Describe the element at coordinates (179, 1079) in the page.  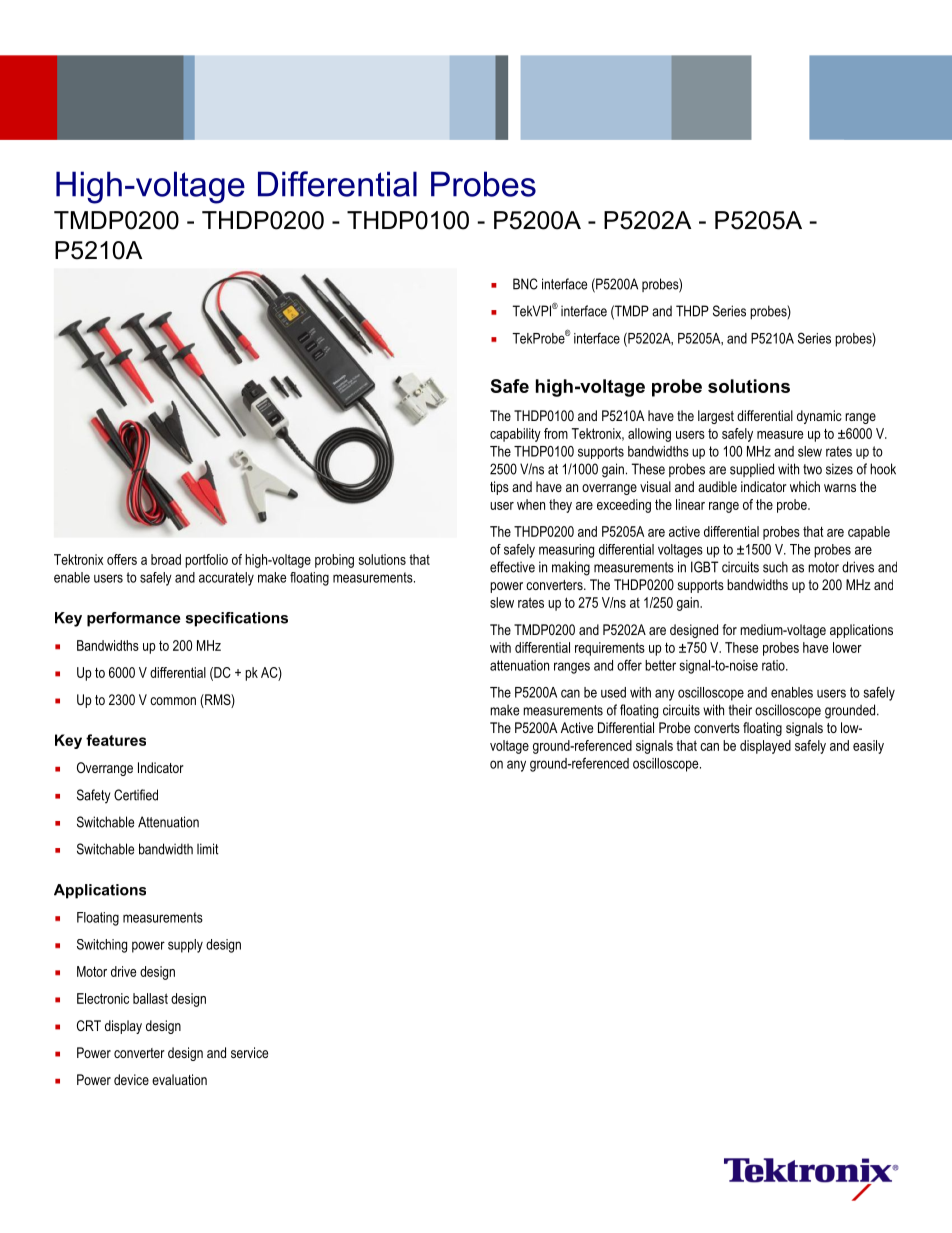
I see `evaluation` at that location.
